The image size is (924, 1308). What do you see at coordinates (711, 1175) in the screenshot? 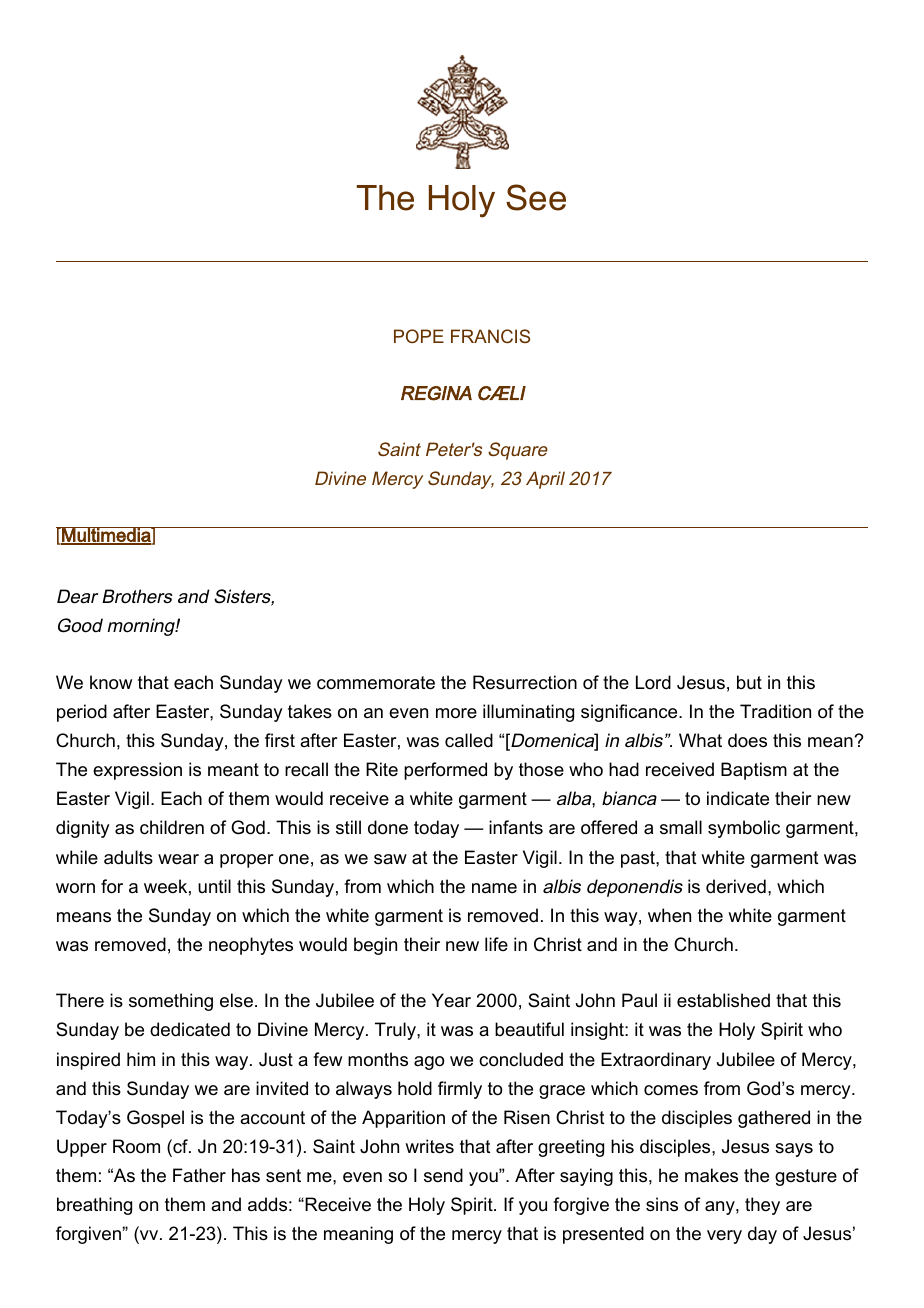
I see `makes` at bounding box center [711, 1175].
